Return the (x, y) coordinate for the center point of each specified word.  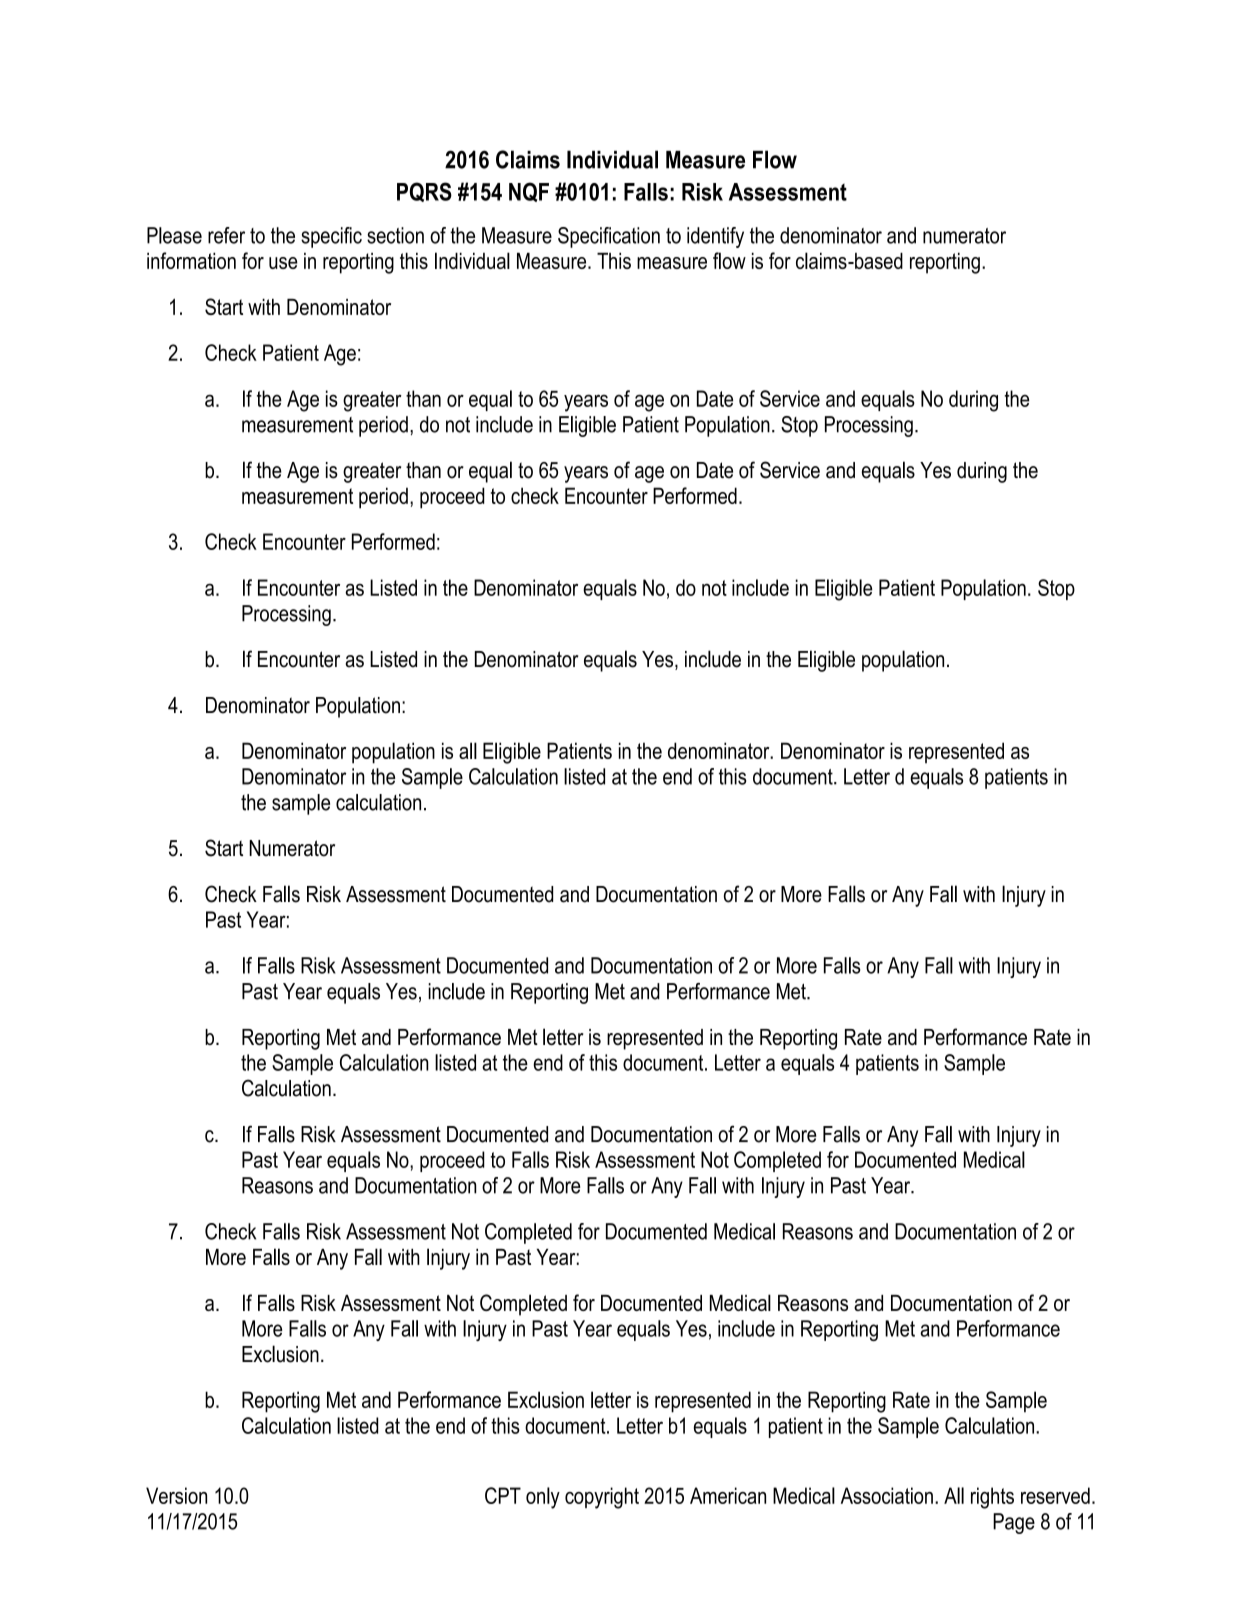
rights (992, 1498)
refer (226, 235)
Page (1014, 1523)
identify (715, 237)
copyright (602, 1498)
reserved (1055, 1495)
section (395, 235)
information (191, 260)
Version (176, 1495)
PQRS (424, 192)
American (728, 1495)
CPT (503, 1495)
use (283, 263)
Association (887, 1495)
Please (174, 235)
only (543, 1498)
